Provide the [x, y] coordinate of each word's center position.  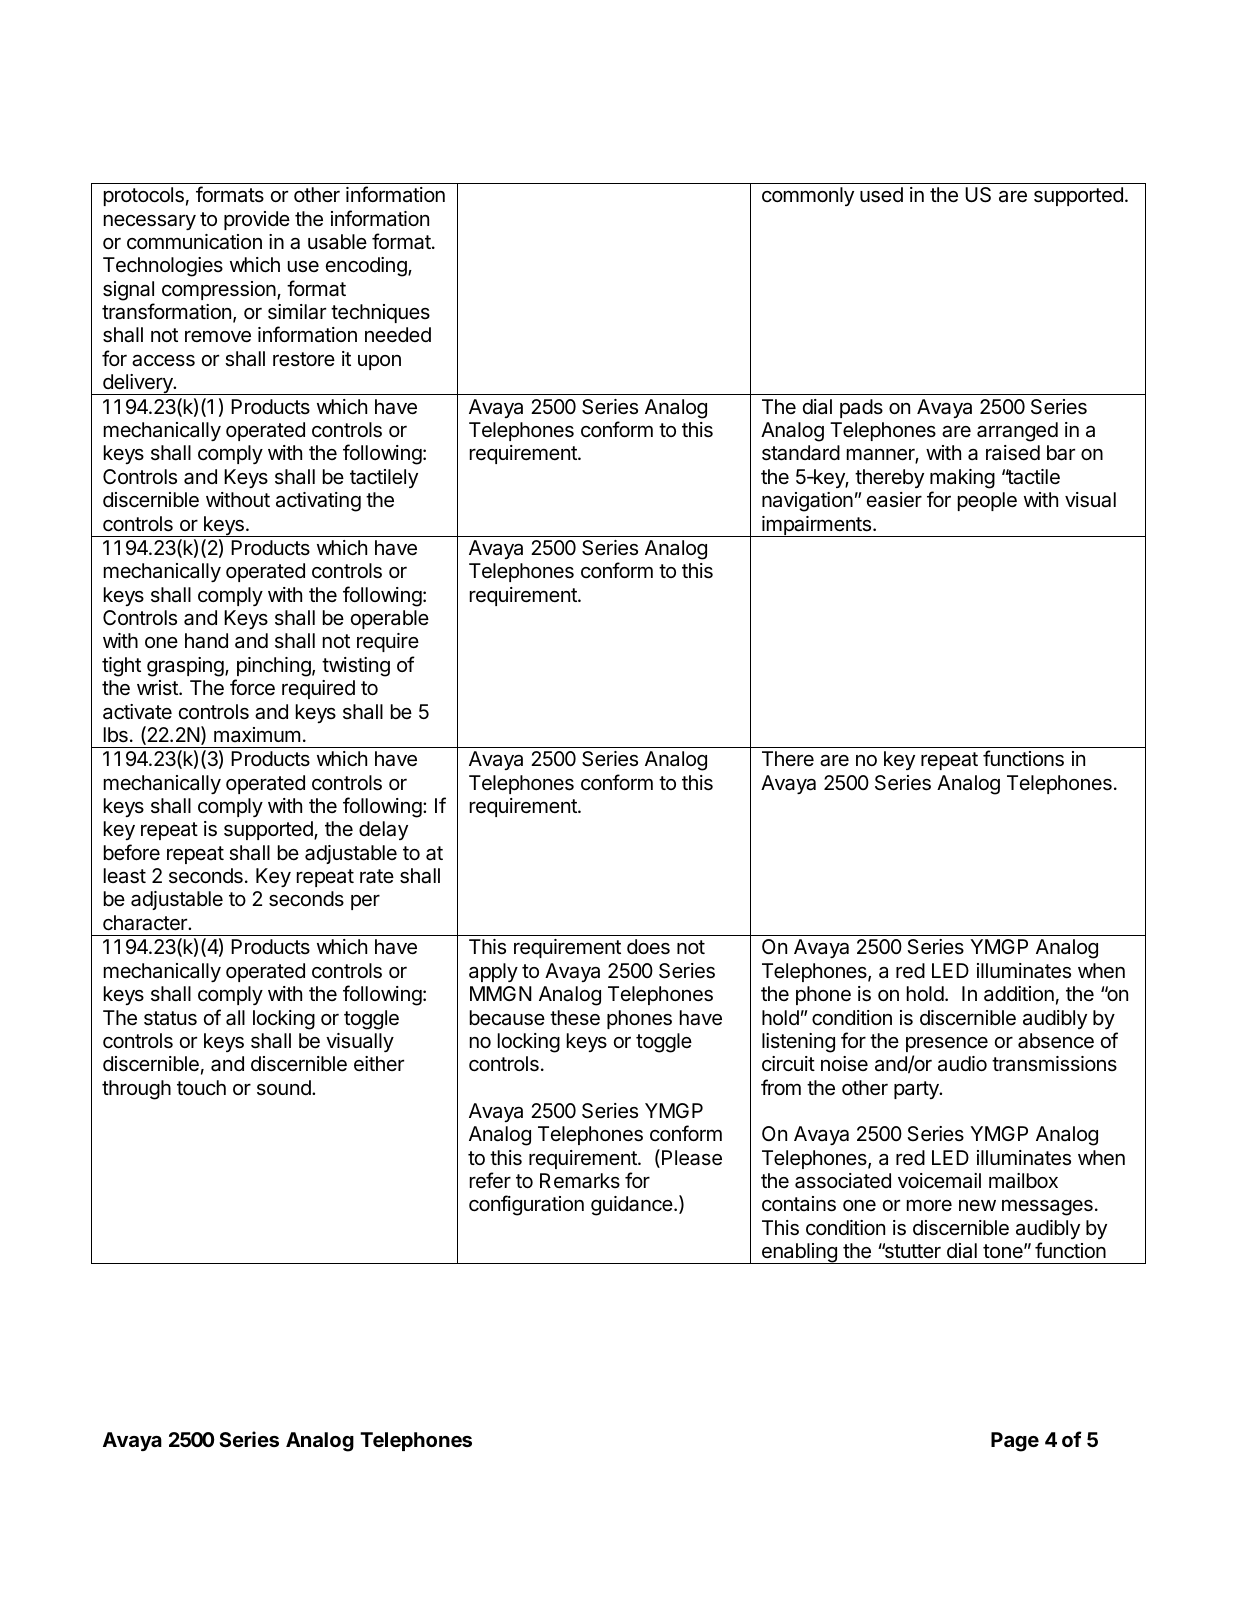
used [881, 195]
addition [1019, 993]
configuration [526, 1205]
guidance [633, 1206]
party [917, 1090]
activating [318, 502]
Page [1015, 1442]
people [987, 501]
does [648, 947]
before [132, 852]
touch [201, 1087]
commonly [808, 196]
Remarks [580, 1181]
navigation [807, 502]
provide [257, 220]
